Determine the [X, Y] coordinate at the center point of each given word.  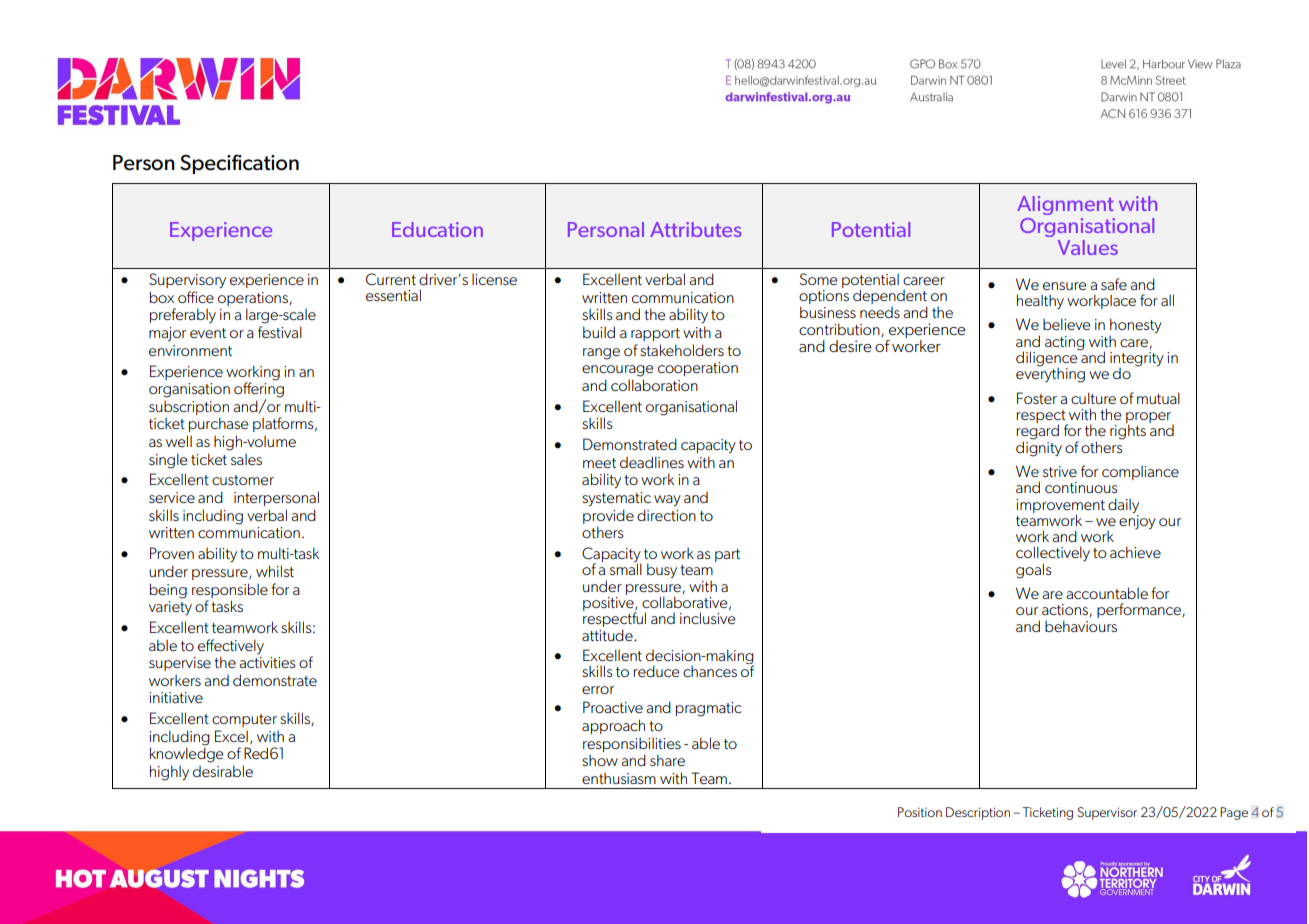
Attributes [696, 229]
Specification [239, 164]
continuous [1081, 487]
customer [243, 480]
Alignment [1065, 205]
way [667, 500]
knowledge [187, 755]
